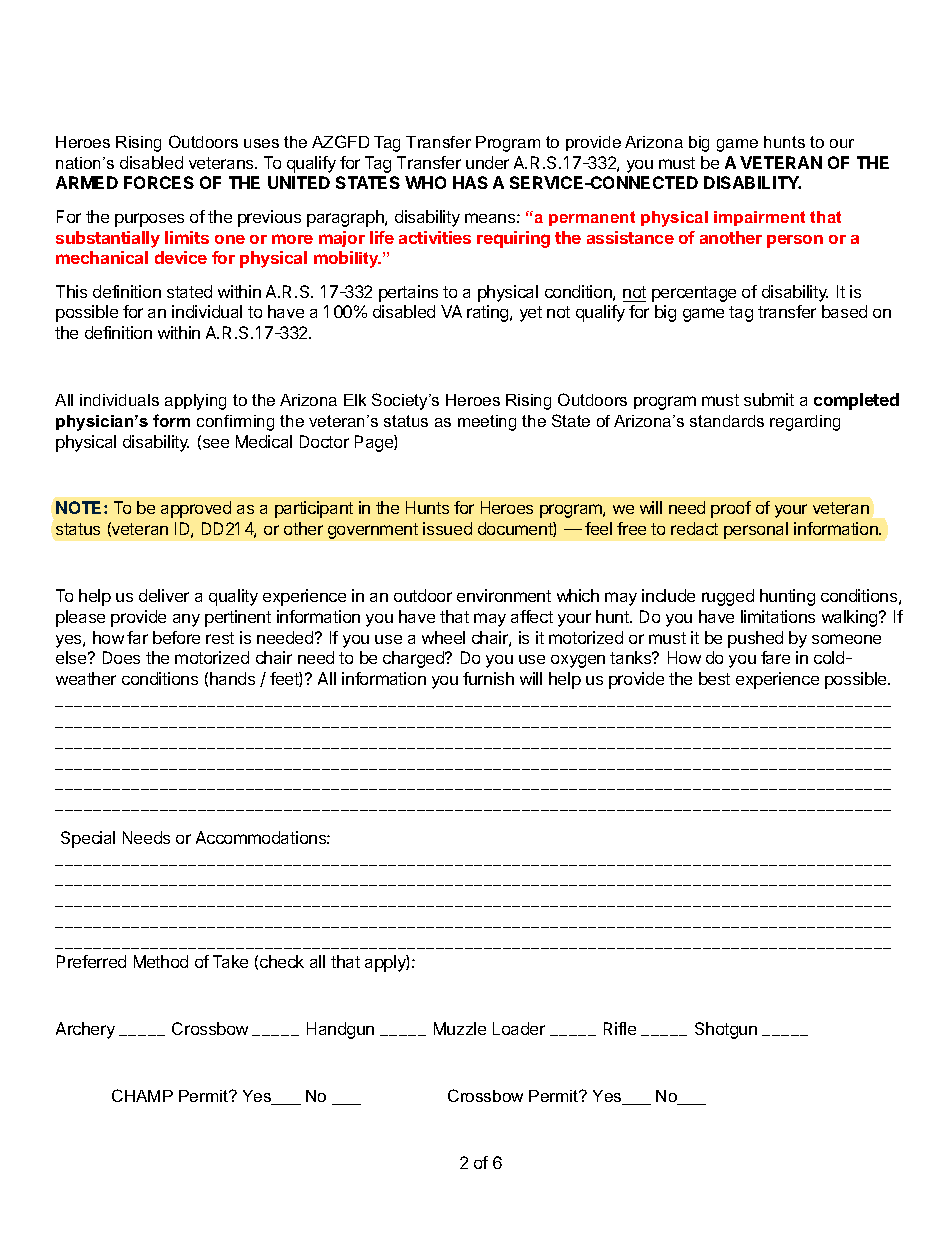 Image resolution: width=952 pixels, height=1233 pixels. I want to click on impairment, so click(759, 218).
